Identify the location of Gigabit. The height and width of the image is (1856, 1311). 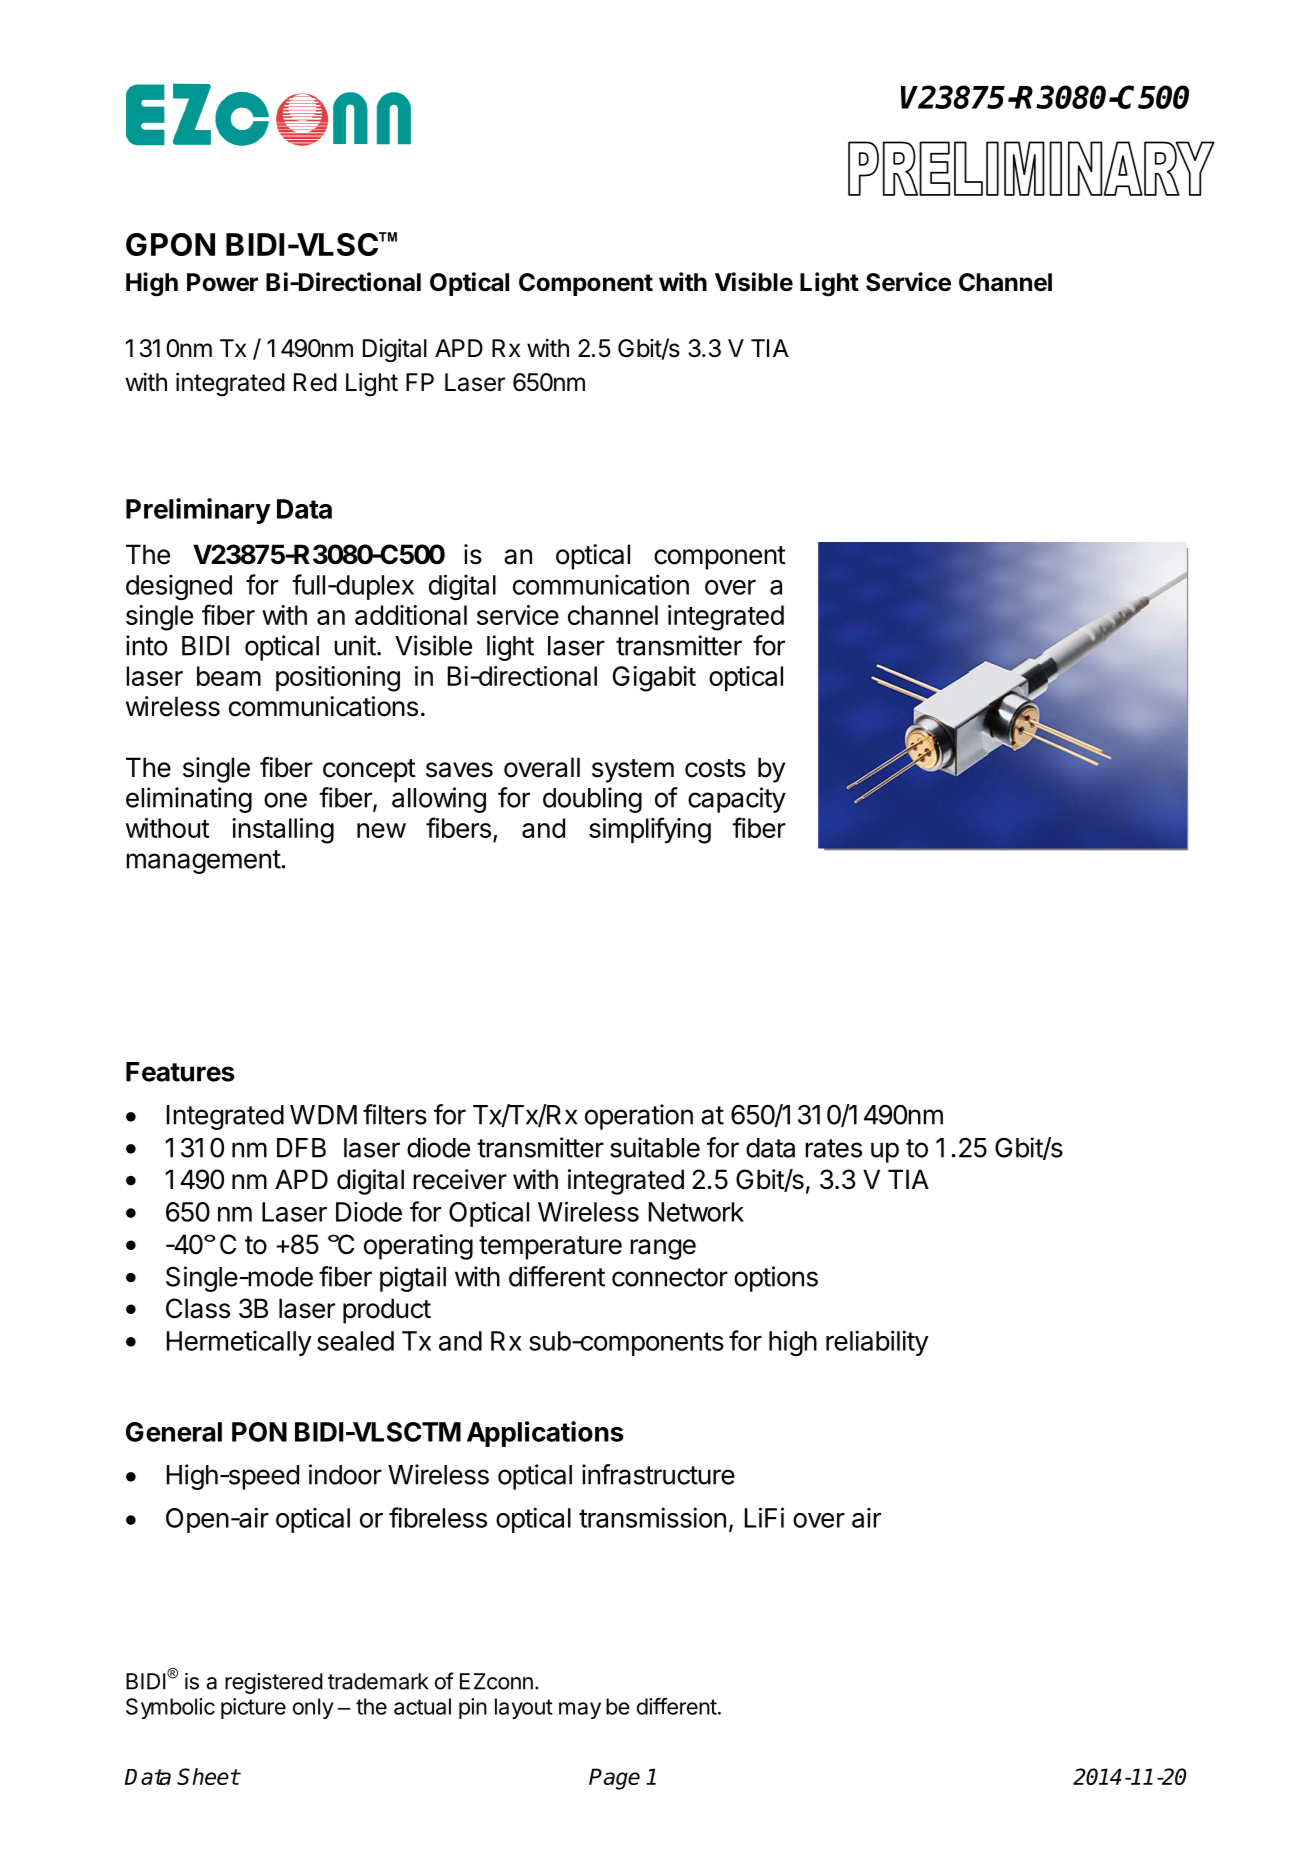
(654, 679).
